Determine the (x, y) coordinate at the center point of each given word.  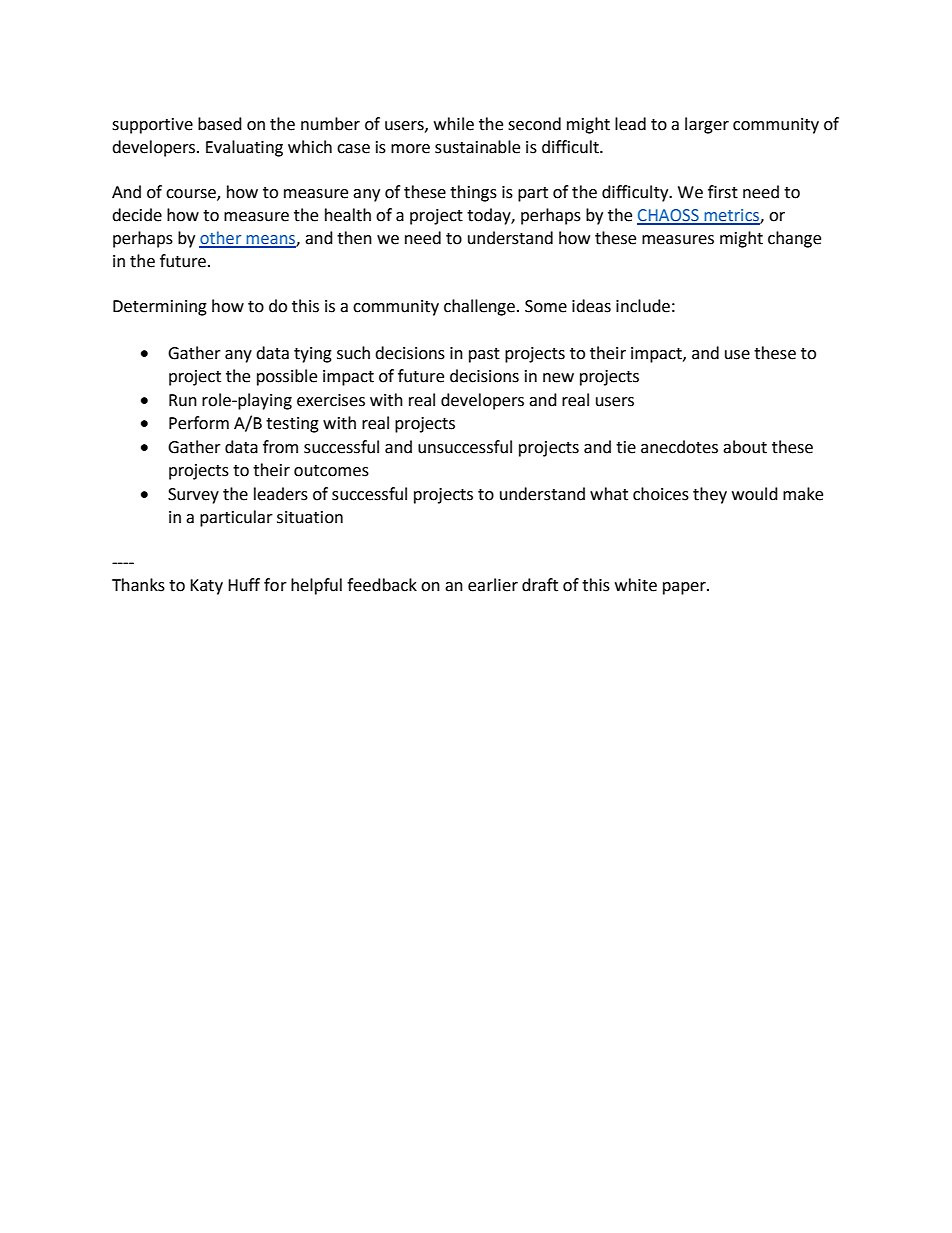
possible (287, 377)
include (643, 306)
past (484, 355)
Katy (206, 587)
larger (707, 125)
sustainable (477, 147)
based (220, 124)
